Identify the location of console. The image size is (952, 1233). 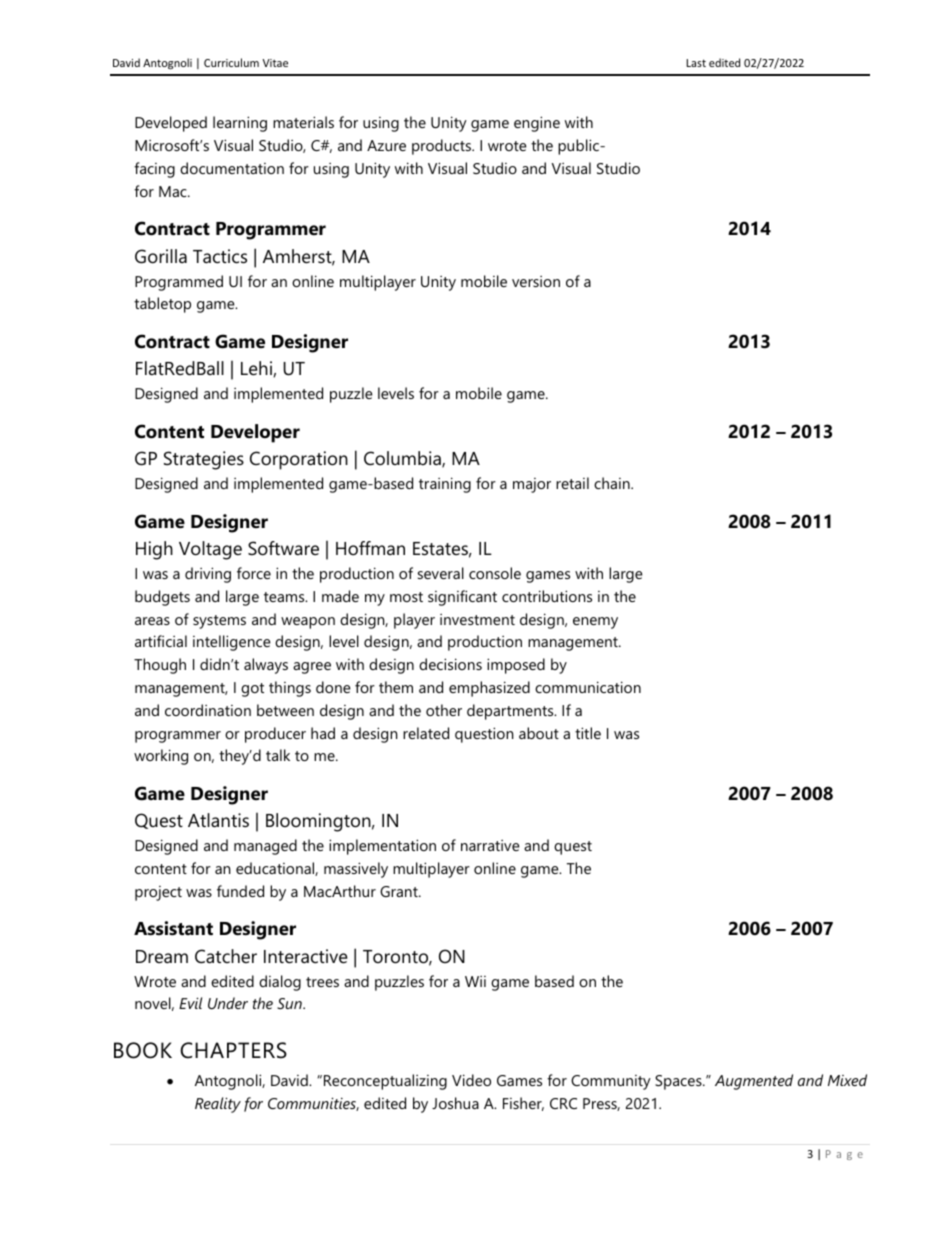
(495, 573).
